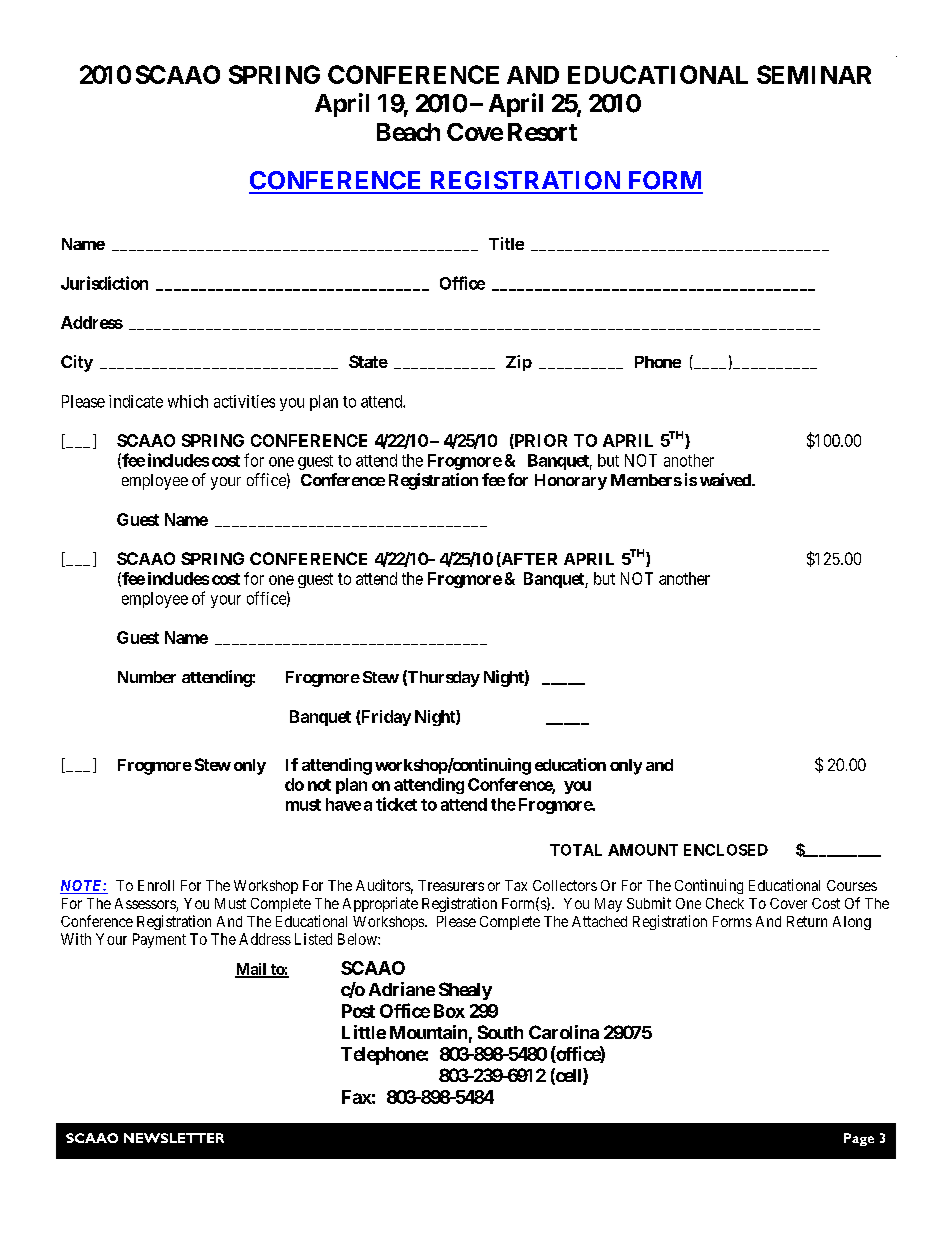 The image size is (952, 1233). Describe the element at coordinates (814, 74) in the screenshot. I see `SEMINAR` at that location.
